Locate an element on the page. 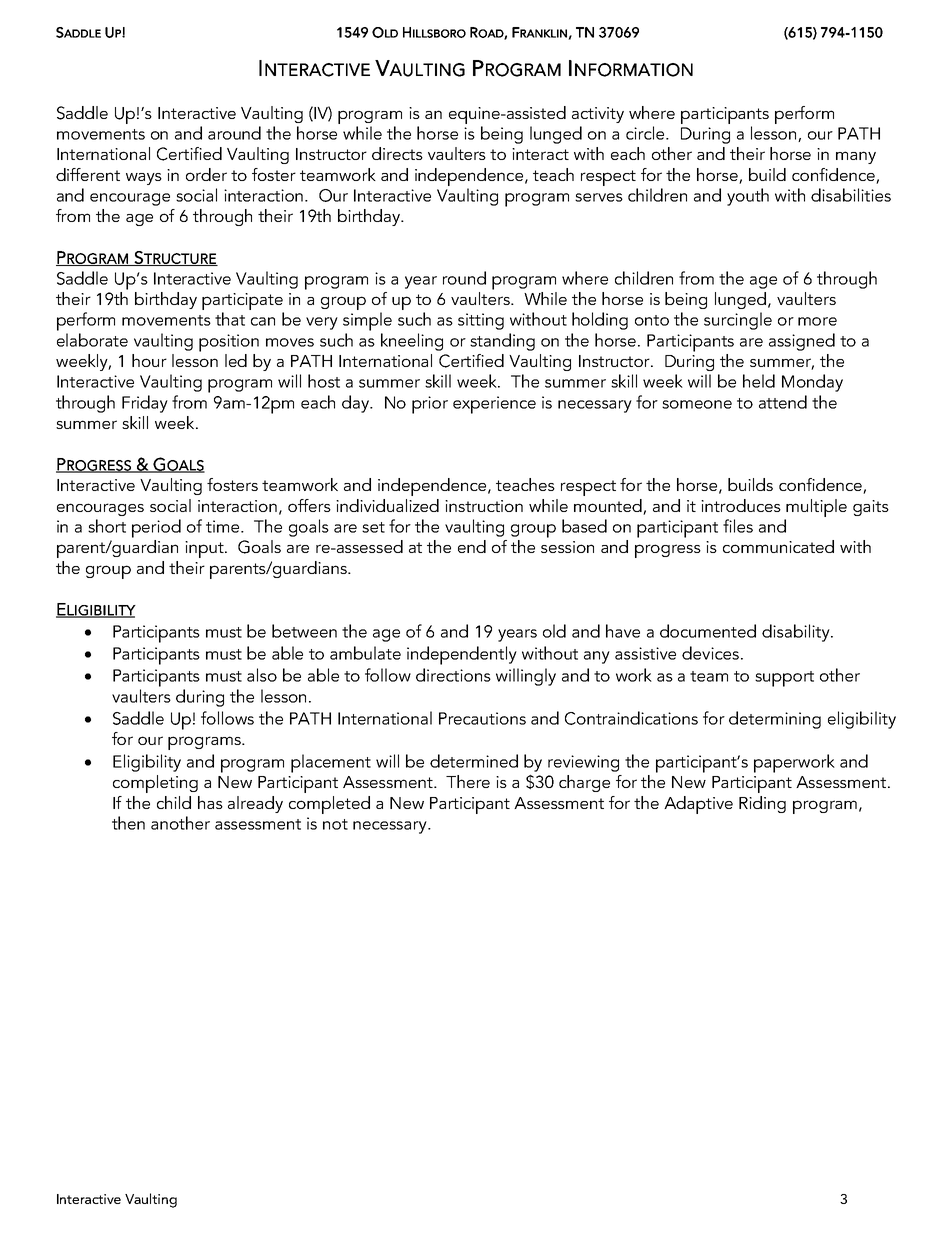 This image has height=1233, width=952. There is located at coordinates (468, 781).
